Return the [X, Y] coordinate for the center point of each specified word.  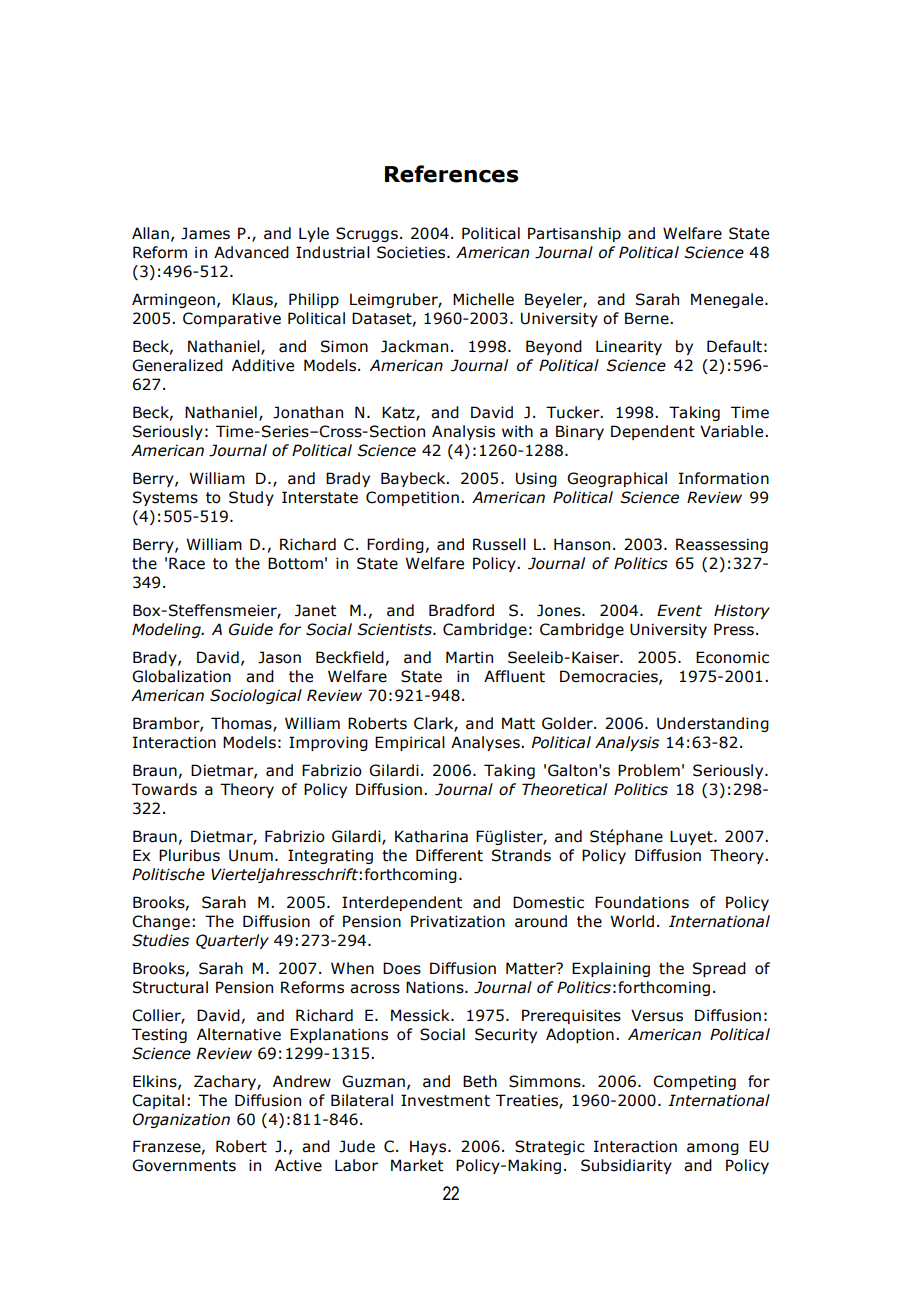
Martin [469, 657]
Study [251, 498]
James [205, 233]
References [451, 174]
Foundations [642, 902]
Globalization [181, 676]
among [713, 1149]
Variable [733, 431]
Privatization [458, 921]
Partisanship [574, 234]
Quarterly [232, 941]
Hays [429, 1147]
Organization [181, 1120]
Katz [399, 413]
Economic [732, 657]
